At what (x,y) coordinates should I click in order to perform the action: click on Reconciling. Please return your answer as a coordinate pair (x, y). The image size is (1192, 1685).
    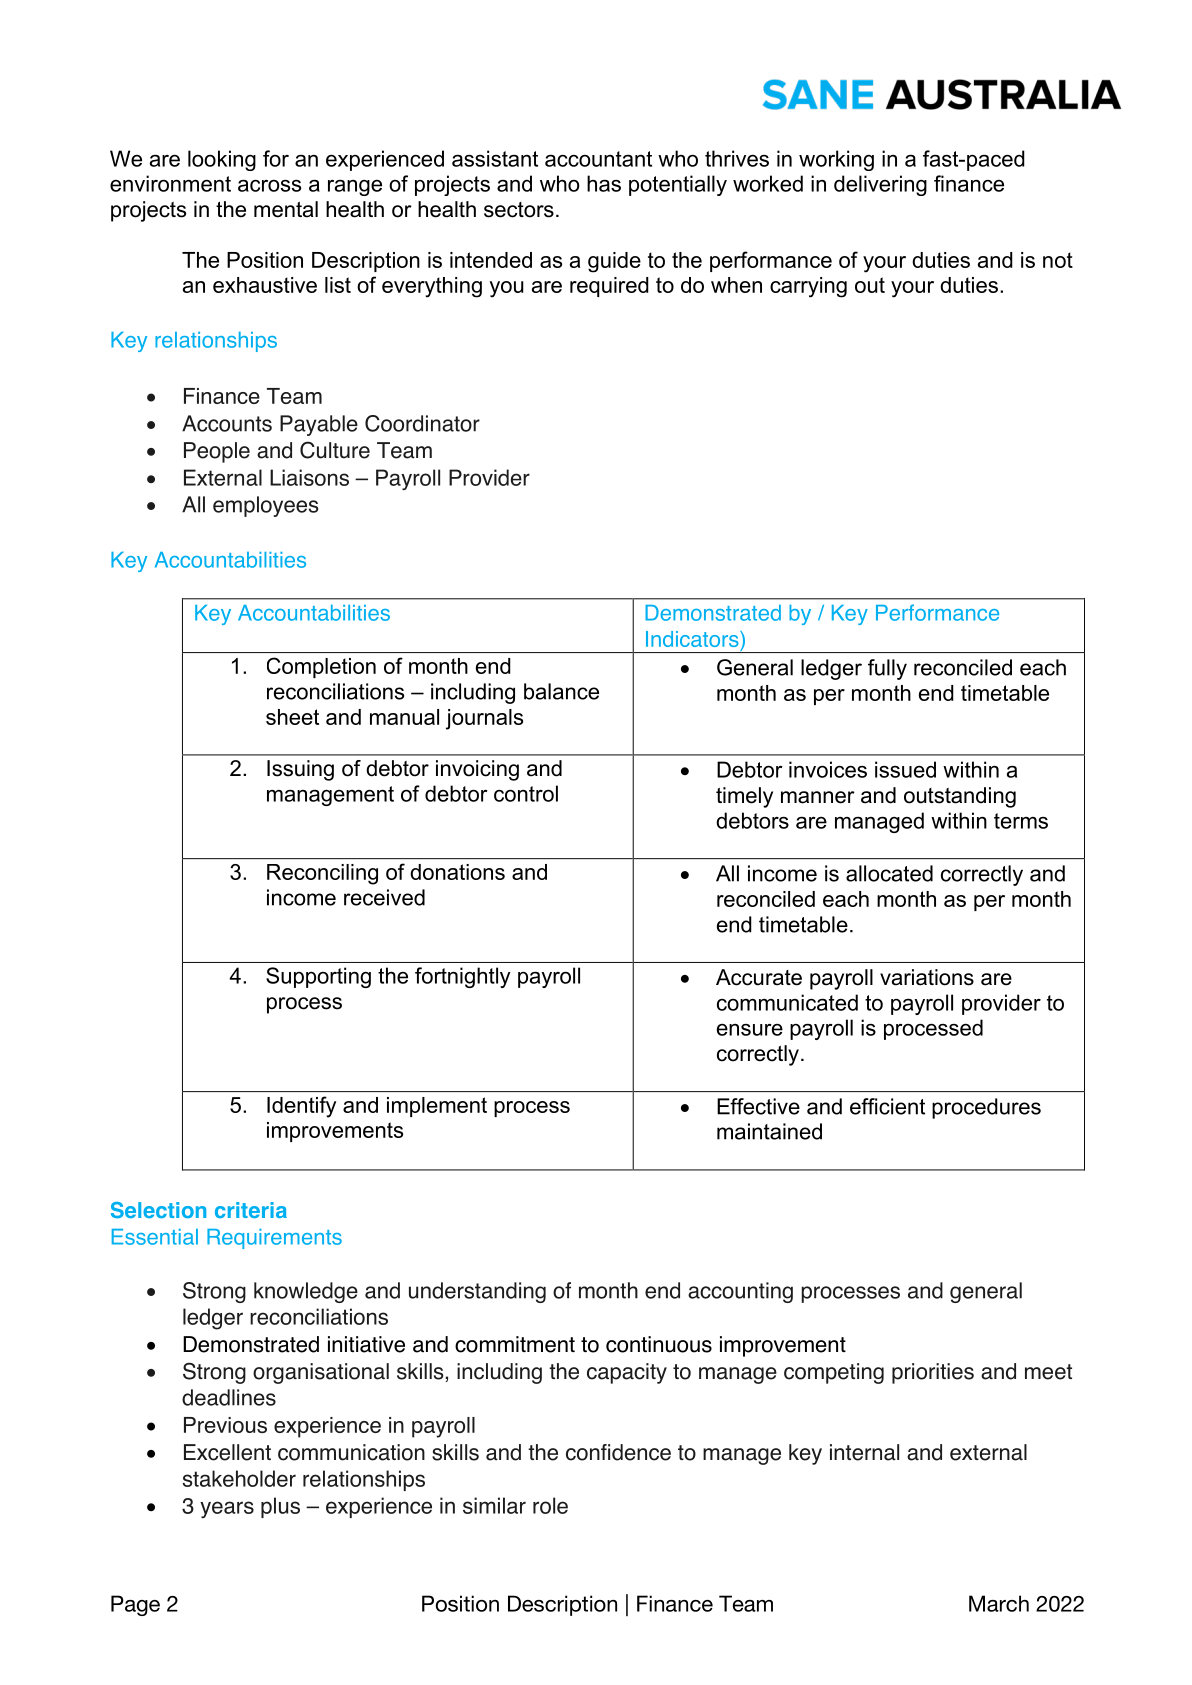
    Looking at the image, I should click on (322, 874).
